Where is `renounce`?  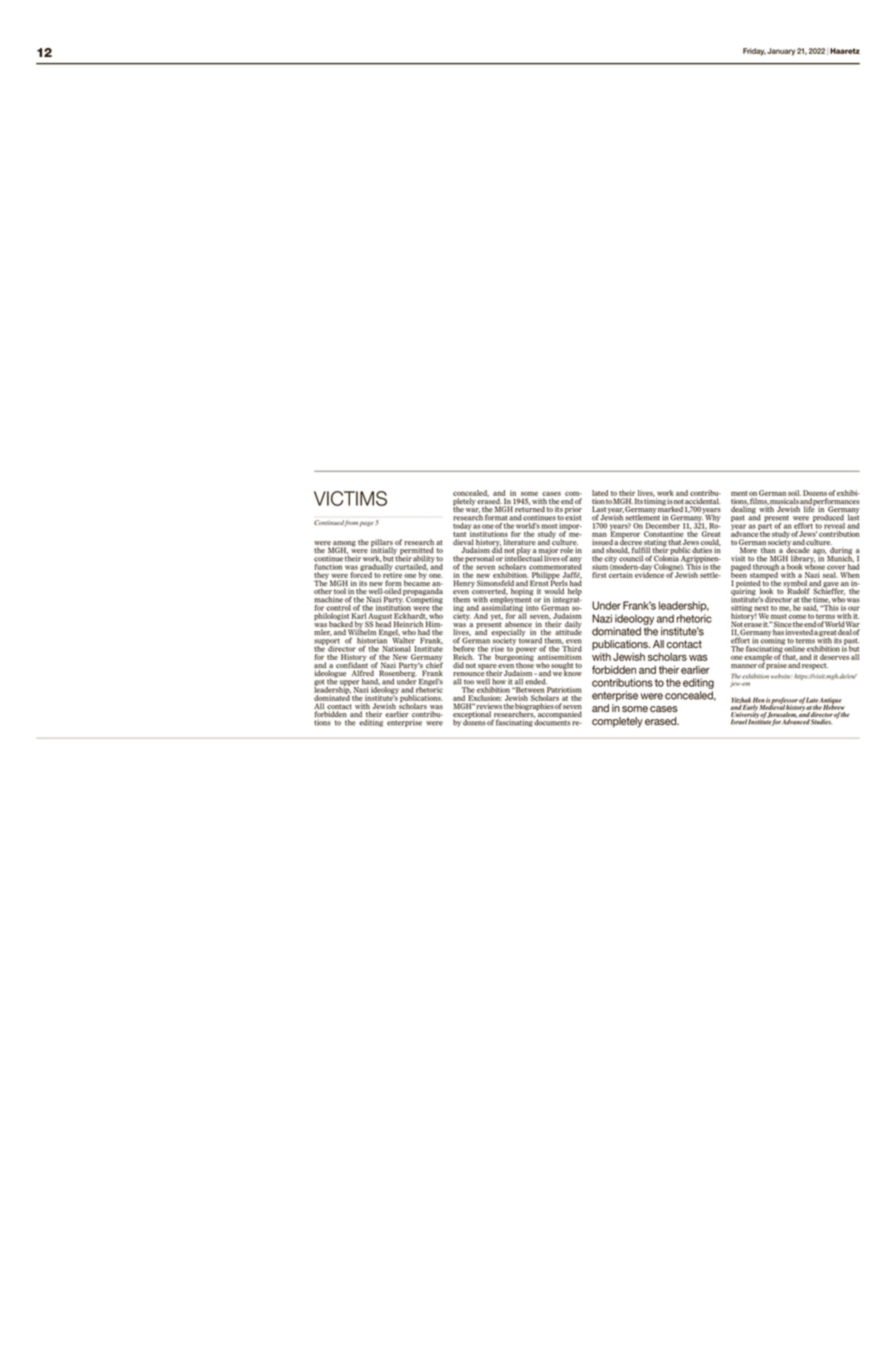 renounce is located at coordinates (469, 675).
